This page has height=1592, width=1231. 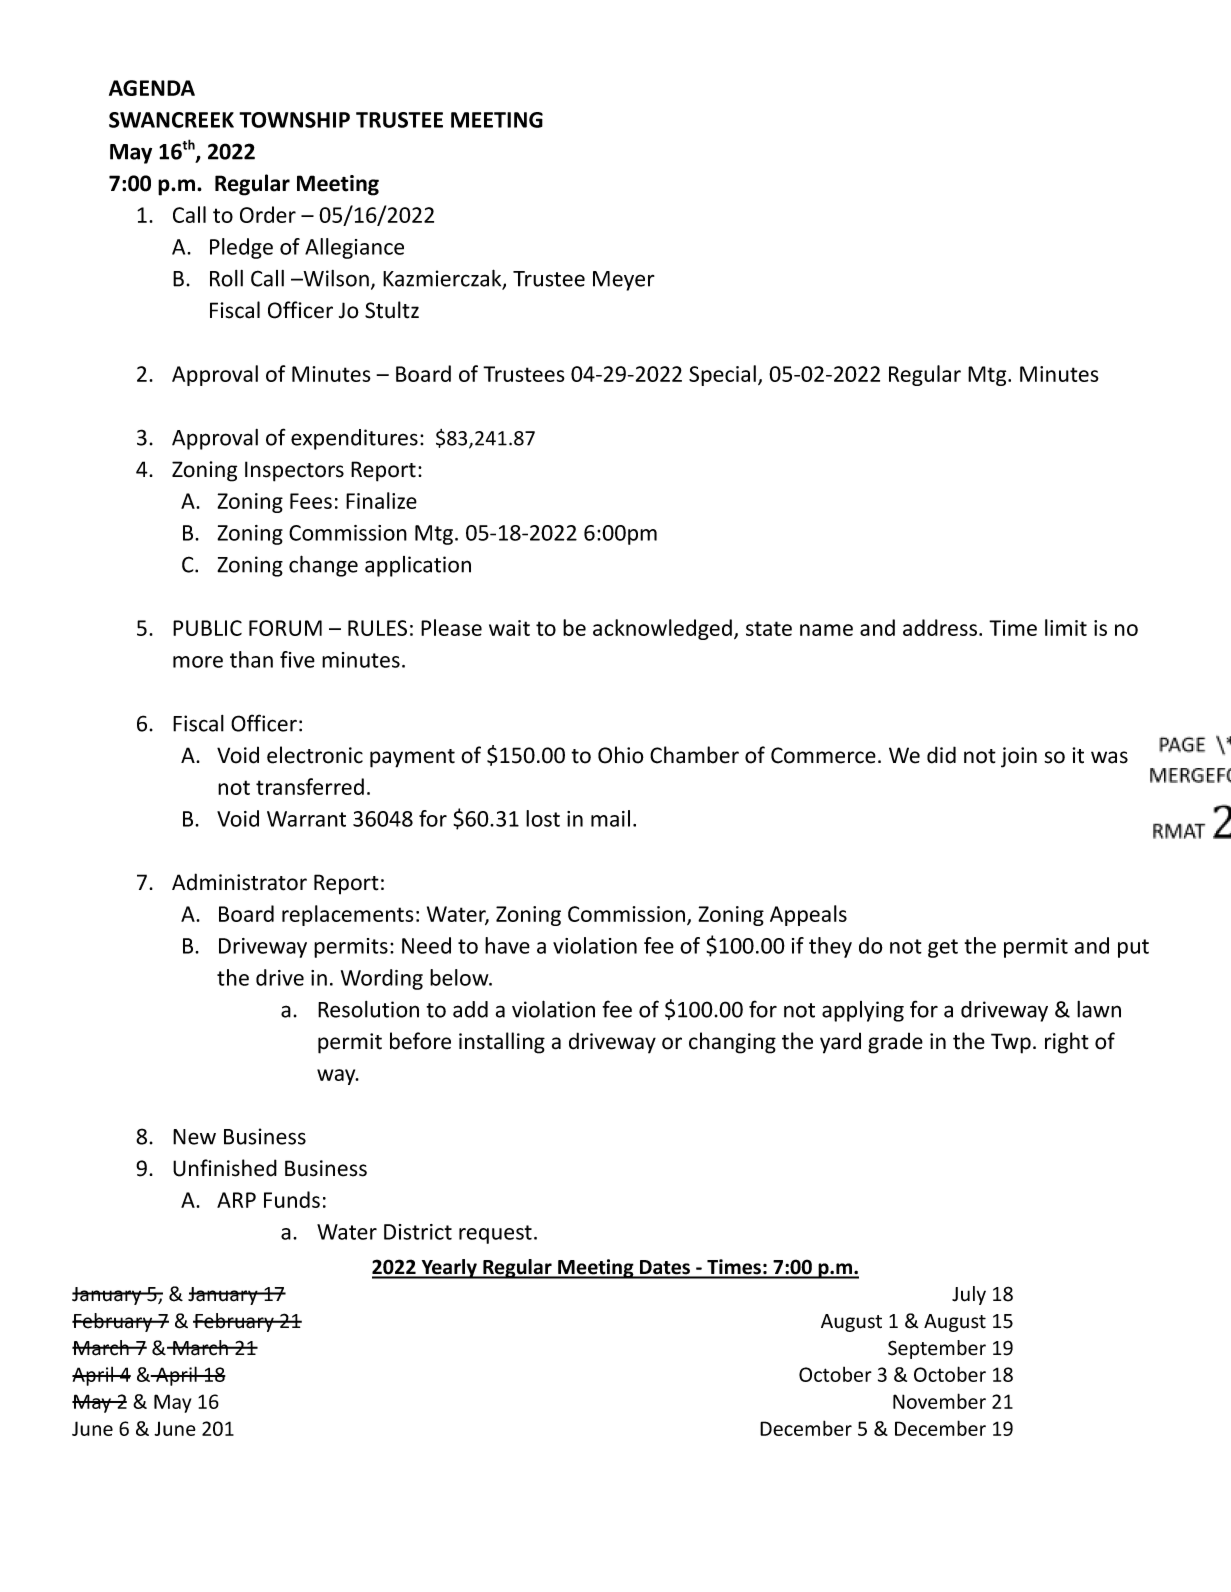 I want to click on Special, so click(x=722, y=375).
